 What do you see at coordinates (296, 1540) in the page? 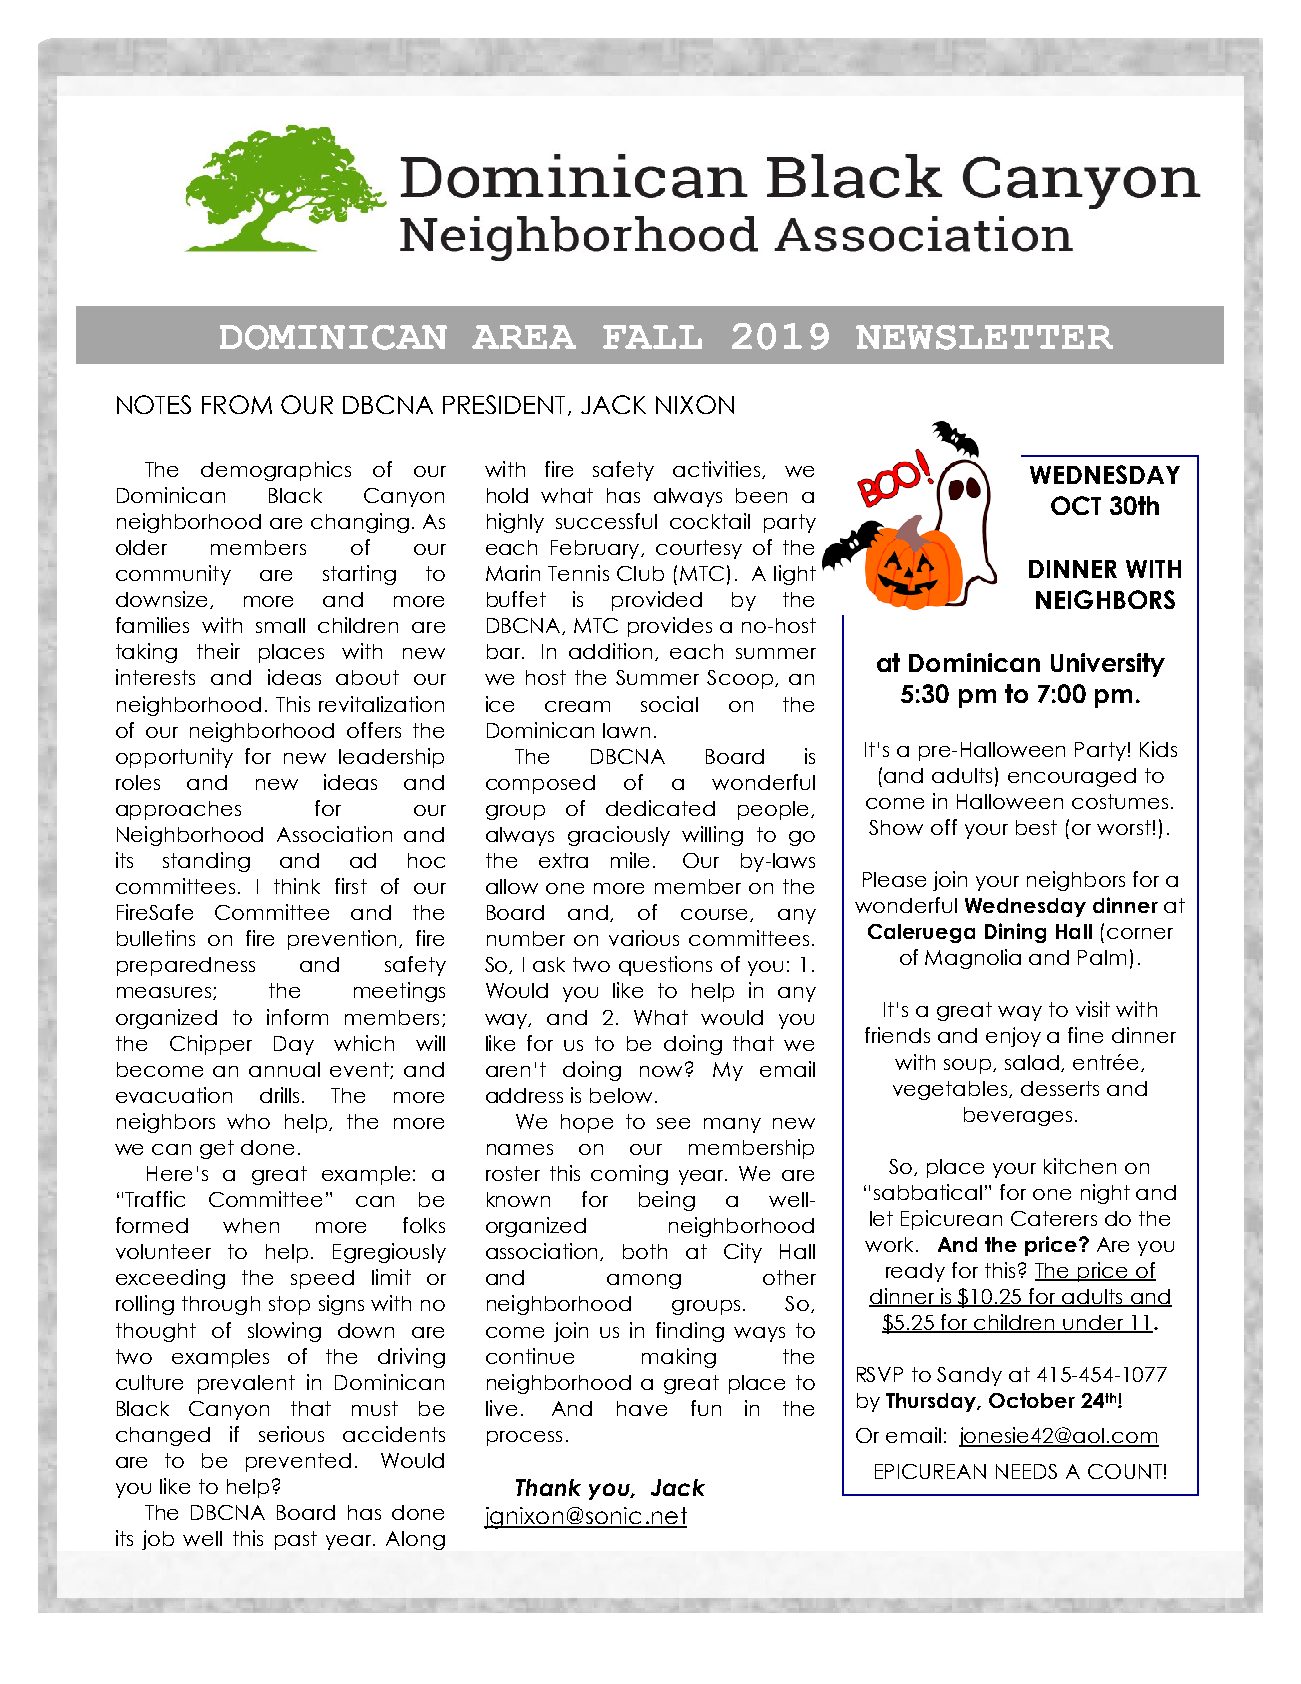
I see `past` at bounding box center [296, 1540].
